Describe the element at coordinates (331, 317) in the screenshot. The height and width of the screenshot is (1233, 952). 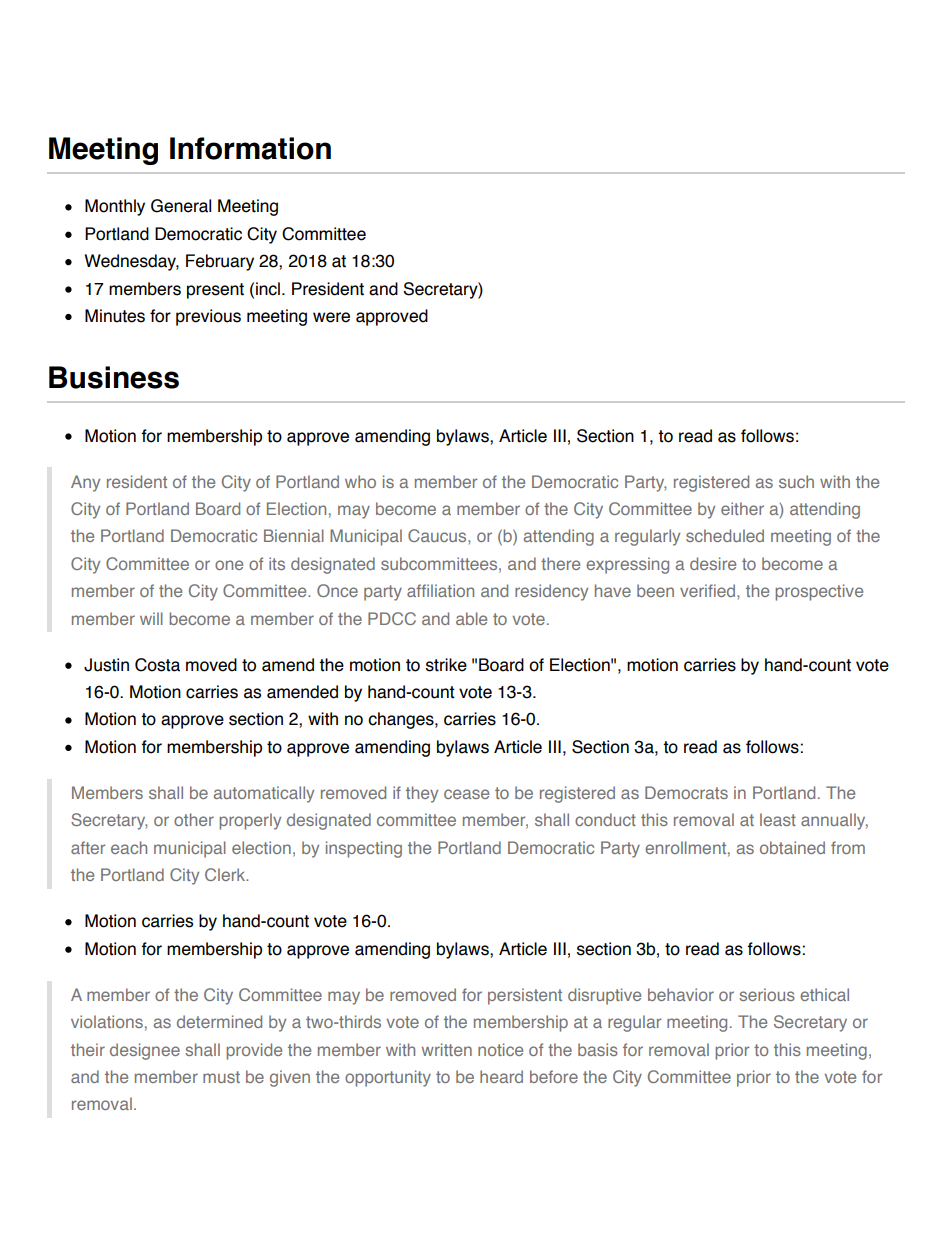
I see `were` at that location.
